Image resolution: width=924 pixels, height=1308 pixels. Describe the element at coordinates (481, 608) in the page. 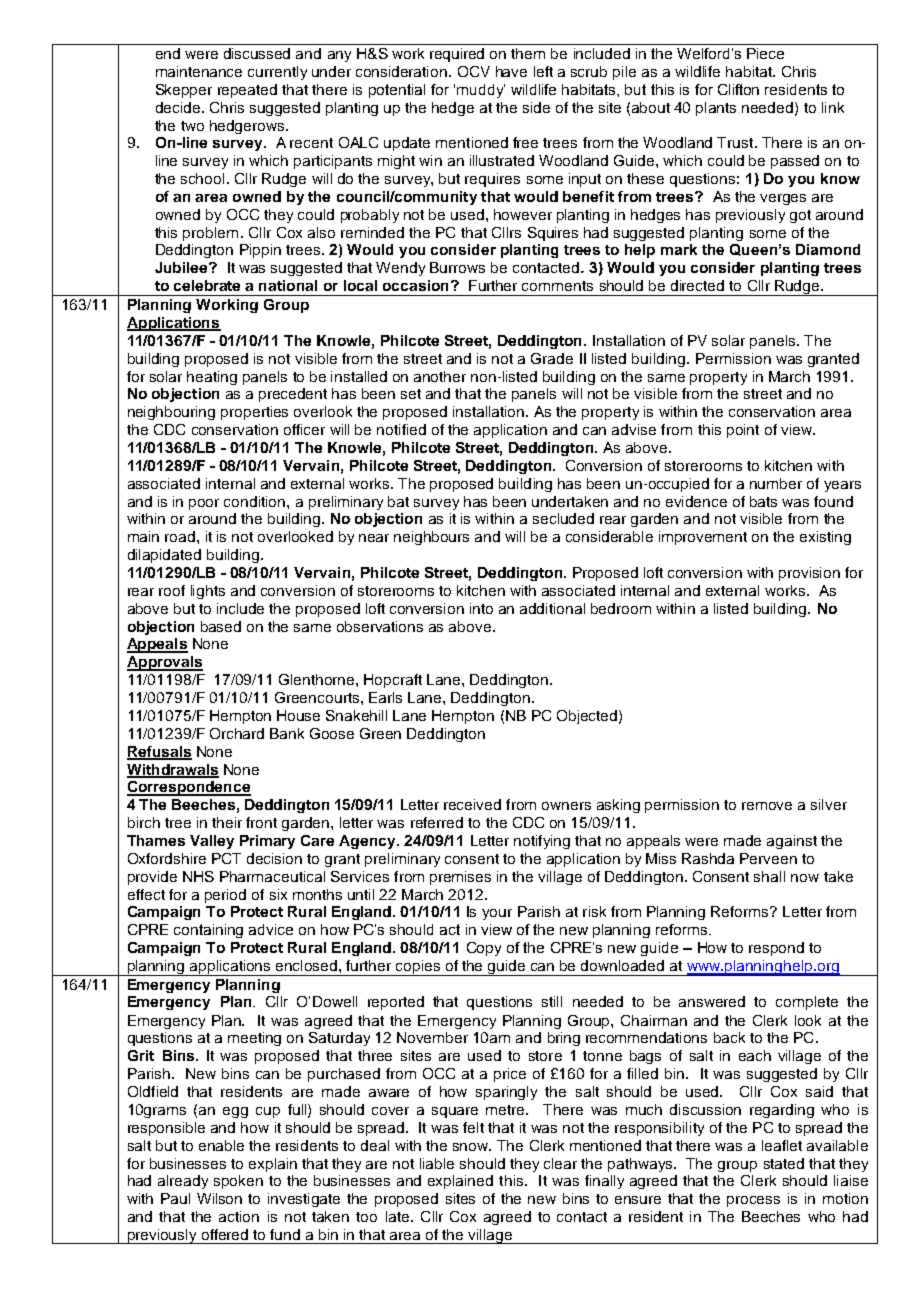

I see `into` at that location.
